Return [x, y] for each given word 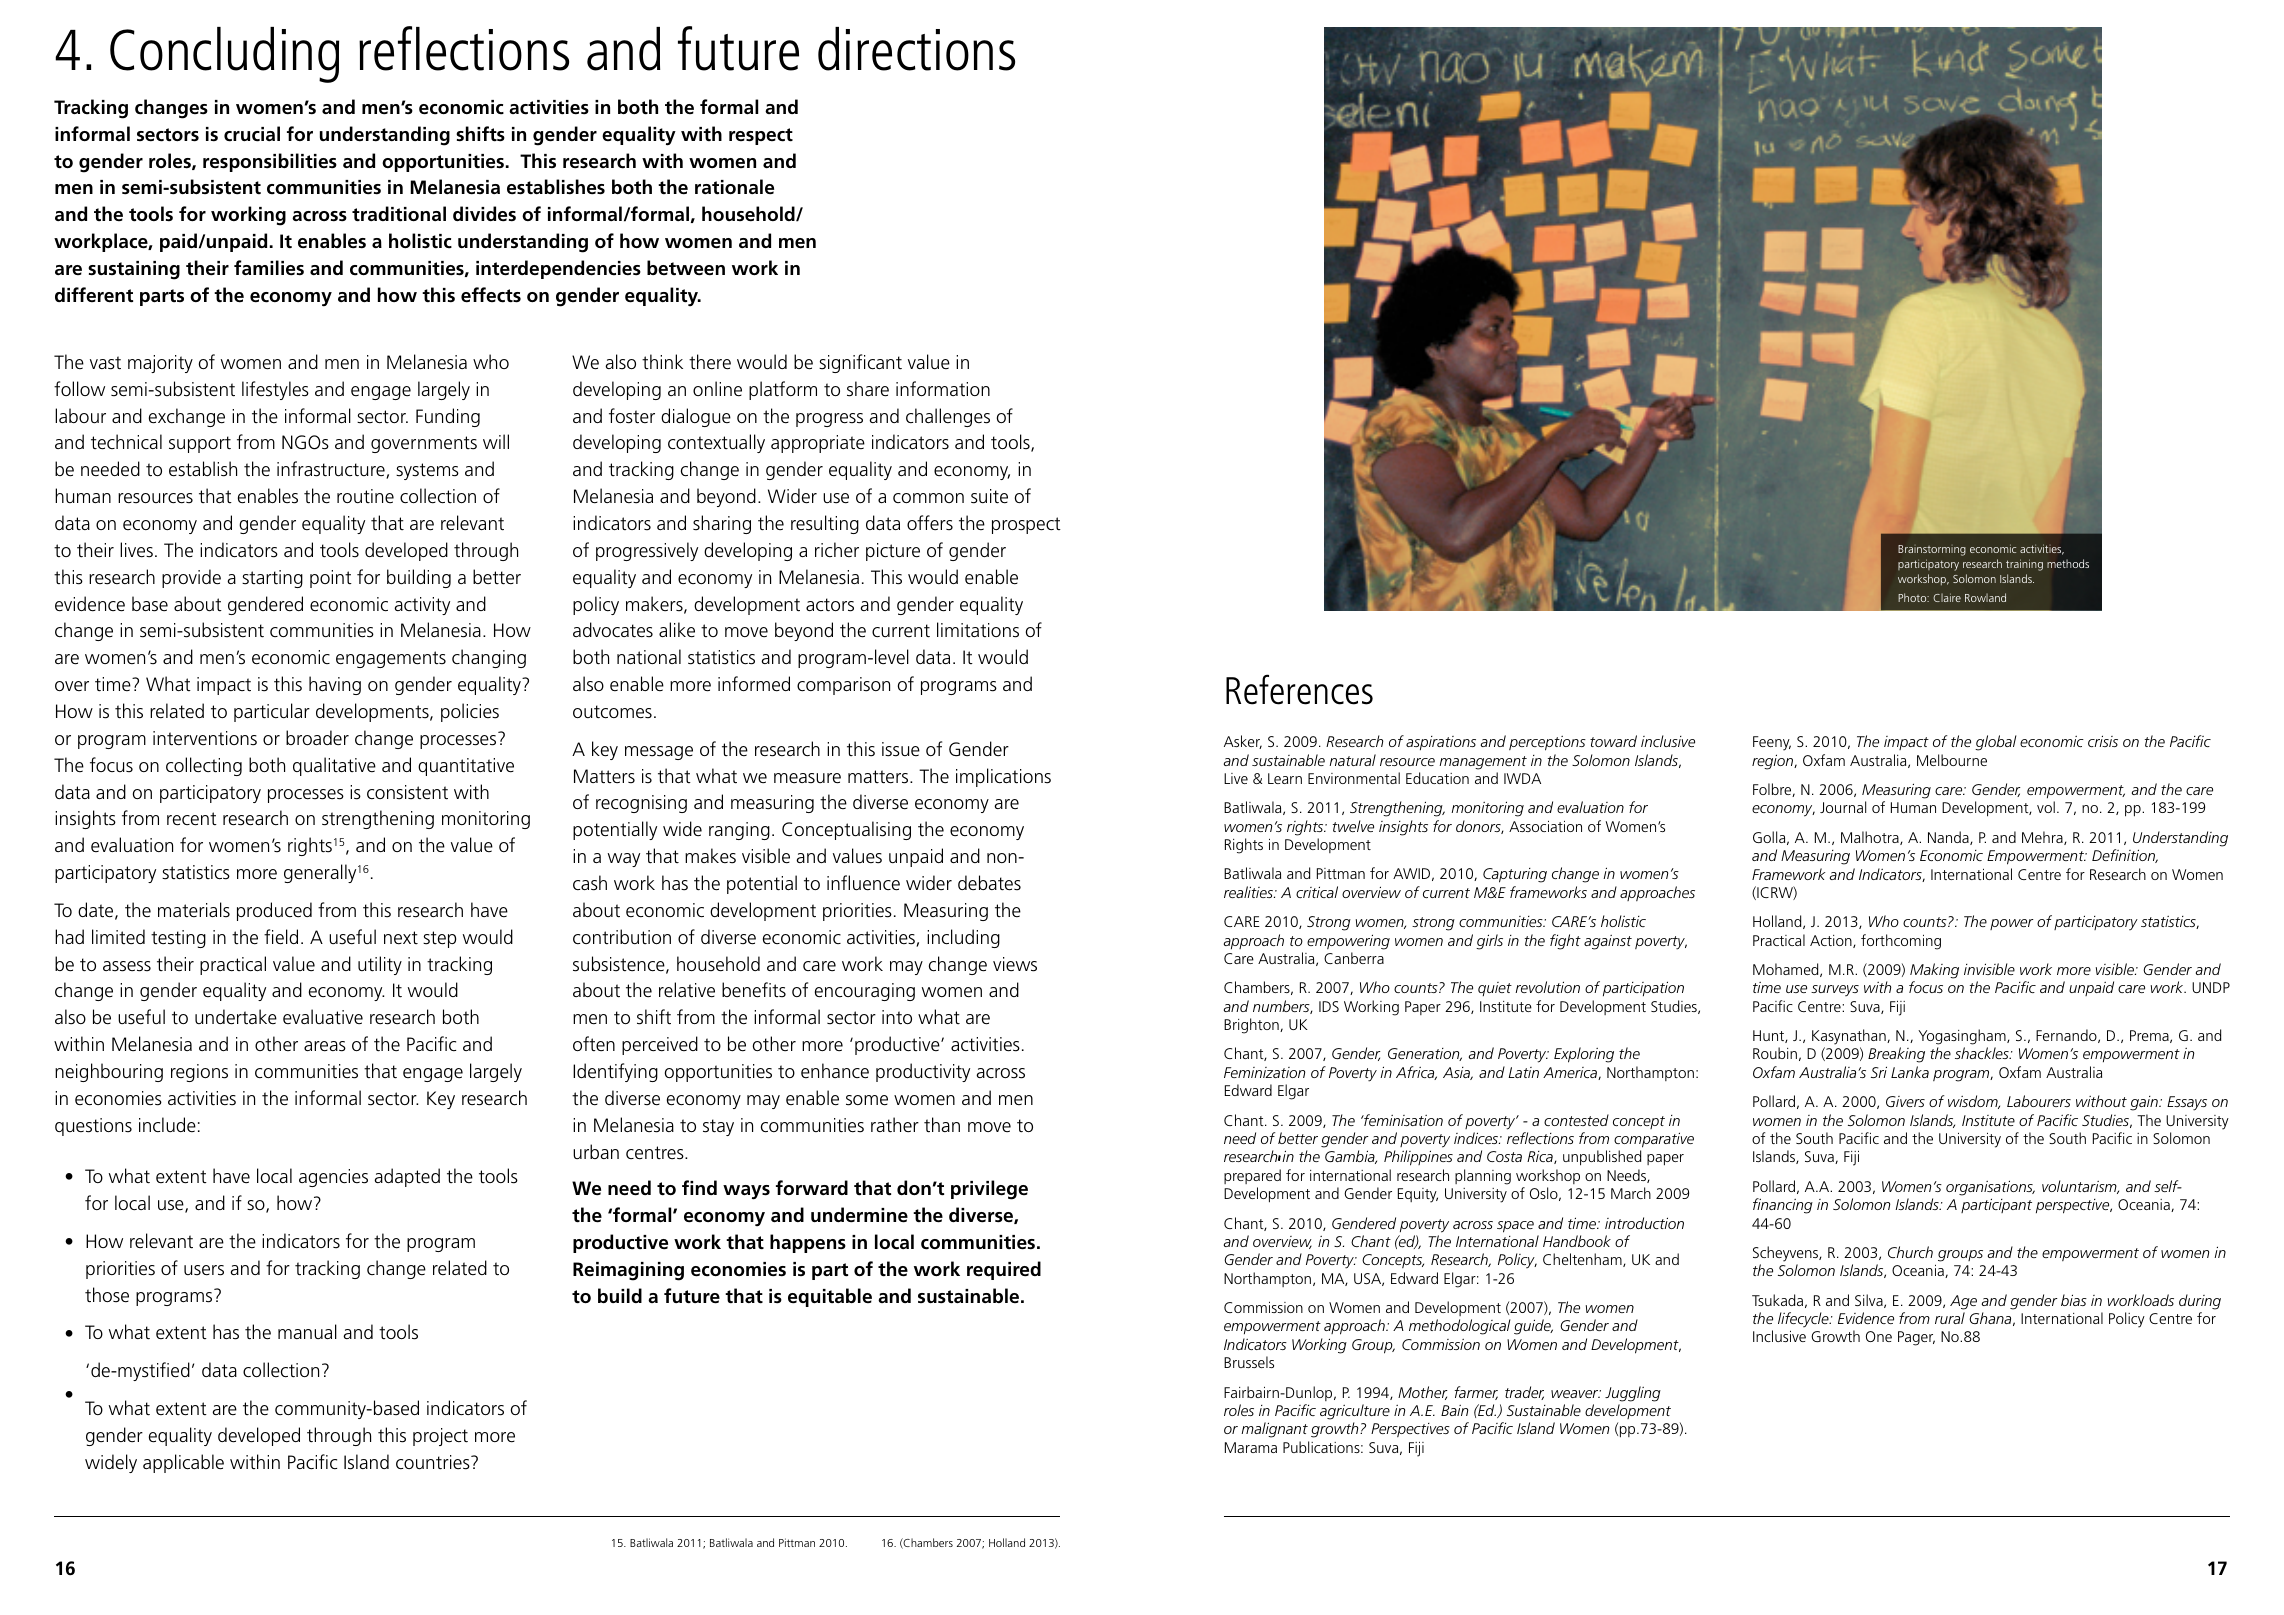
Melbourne [1952, 760]
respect [761, 136]
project [440, 1437]
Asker [1243, 742]
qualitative [334, 766]
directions [916, 49]
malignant [1274, 1430]
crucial [252, 134]
